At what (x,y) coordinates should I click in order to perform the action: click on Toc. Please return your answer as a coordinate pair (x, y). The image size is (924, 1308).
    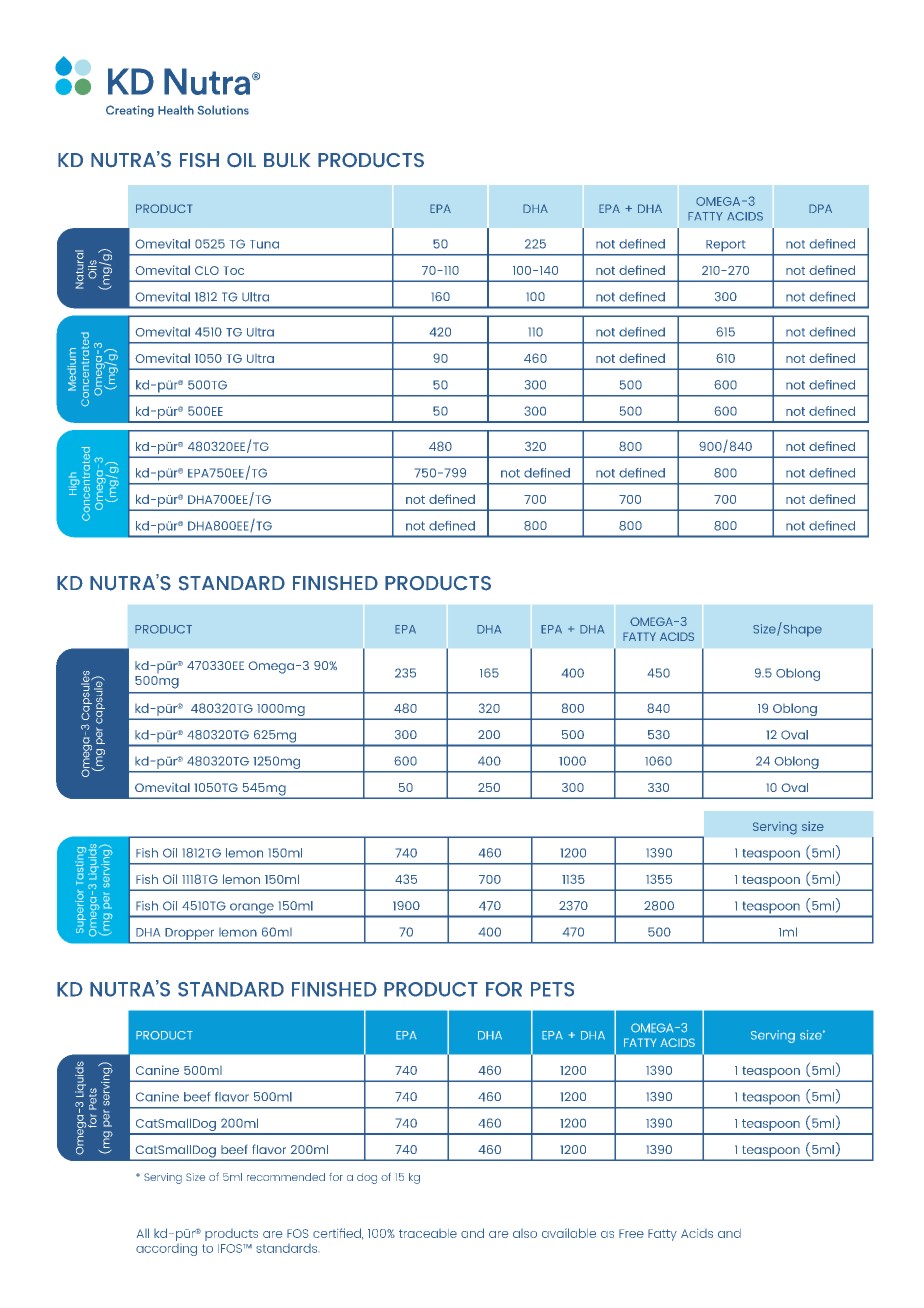
    Looking at the image, I should click on (234, 270).
